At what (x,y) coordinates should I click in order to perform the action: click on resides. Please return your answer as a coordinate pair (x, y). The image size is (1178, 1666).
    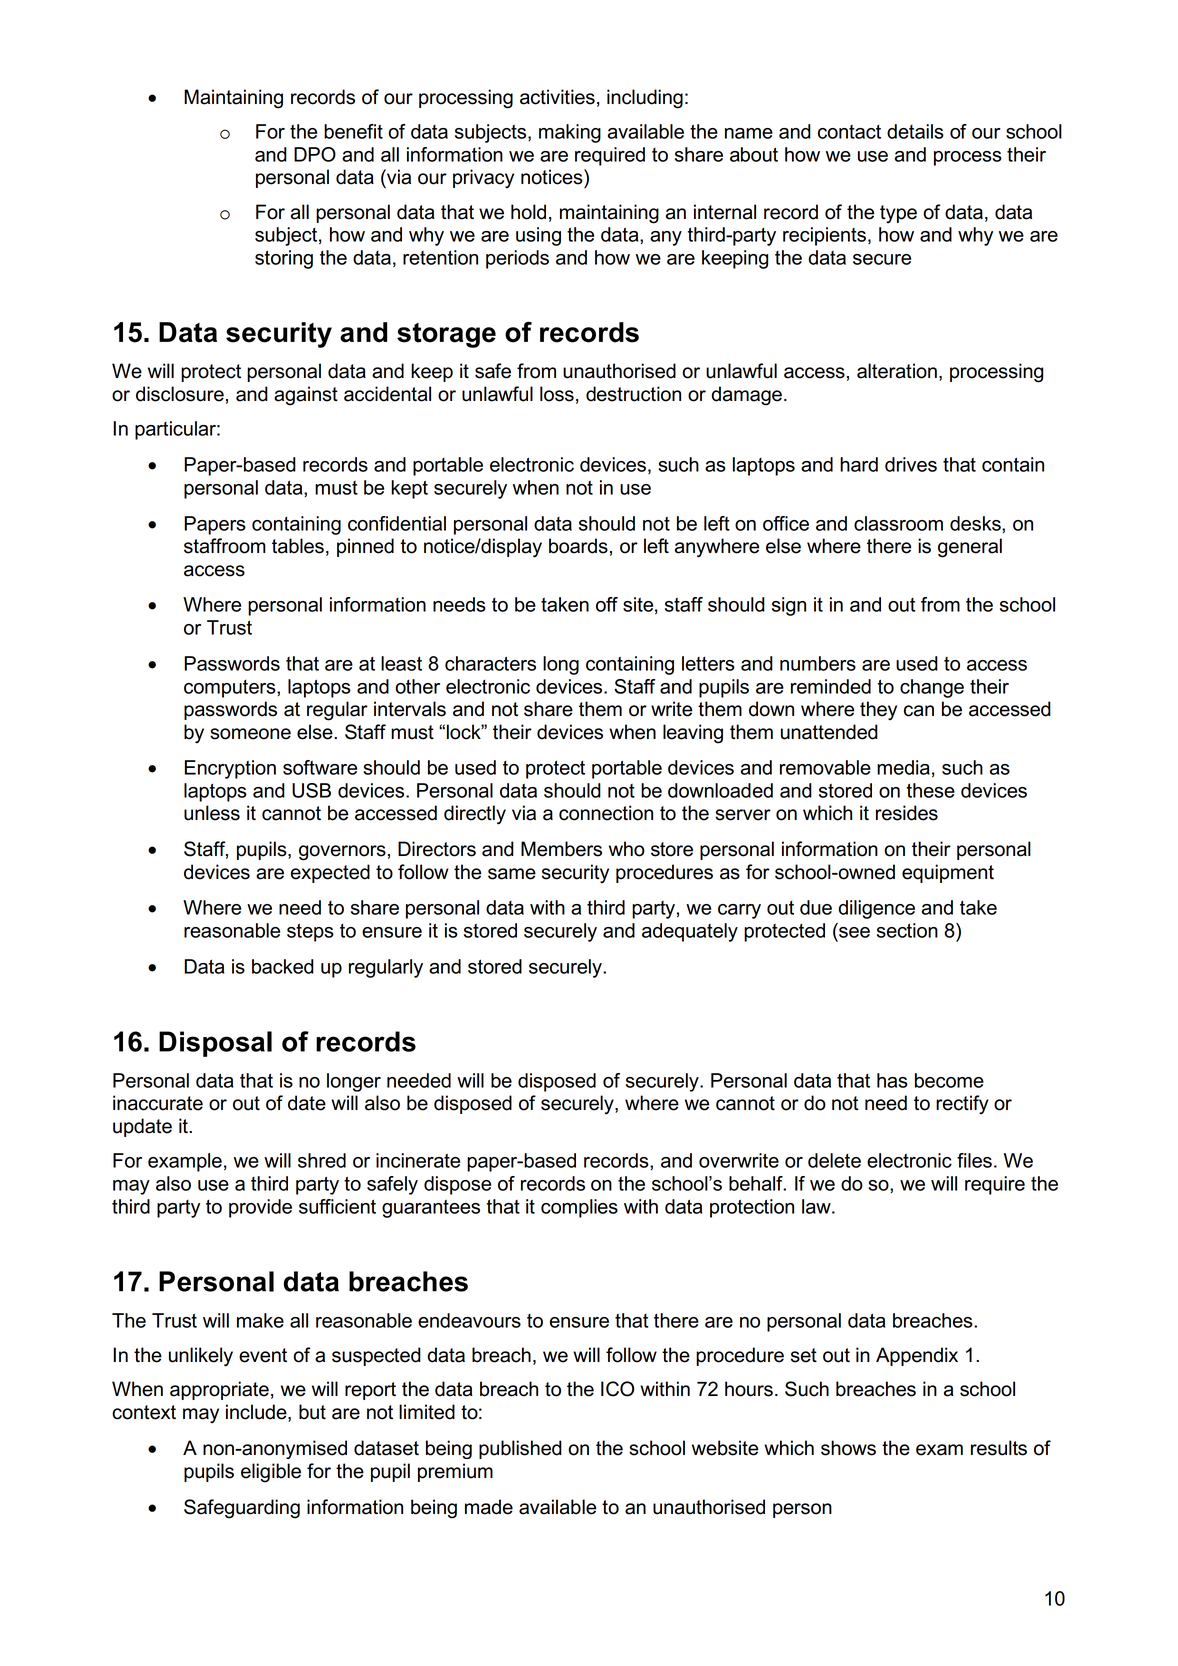
    Looking at the image, I should click on (907, 813).
